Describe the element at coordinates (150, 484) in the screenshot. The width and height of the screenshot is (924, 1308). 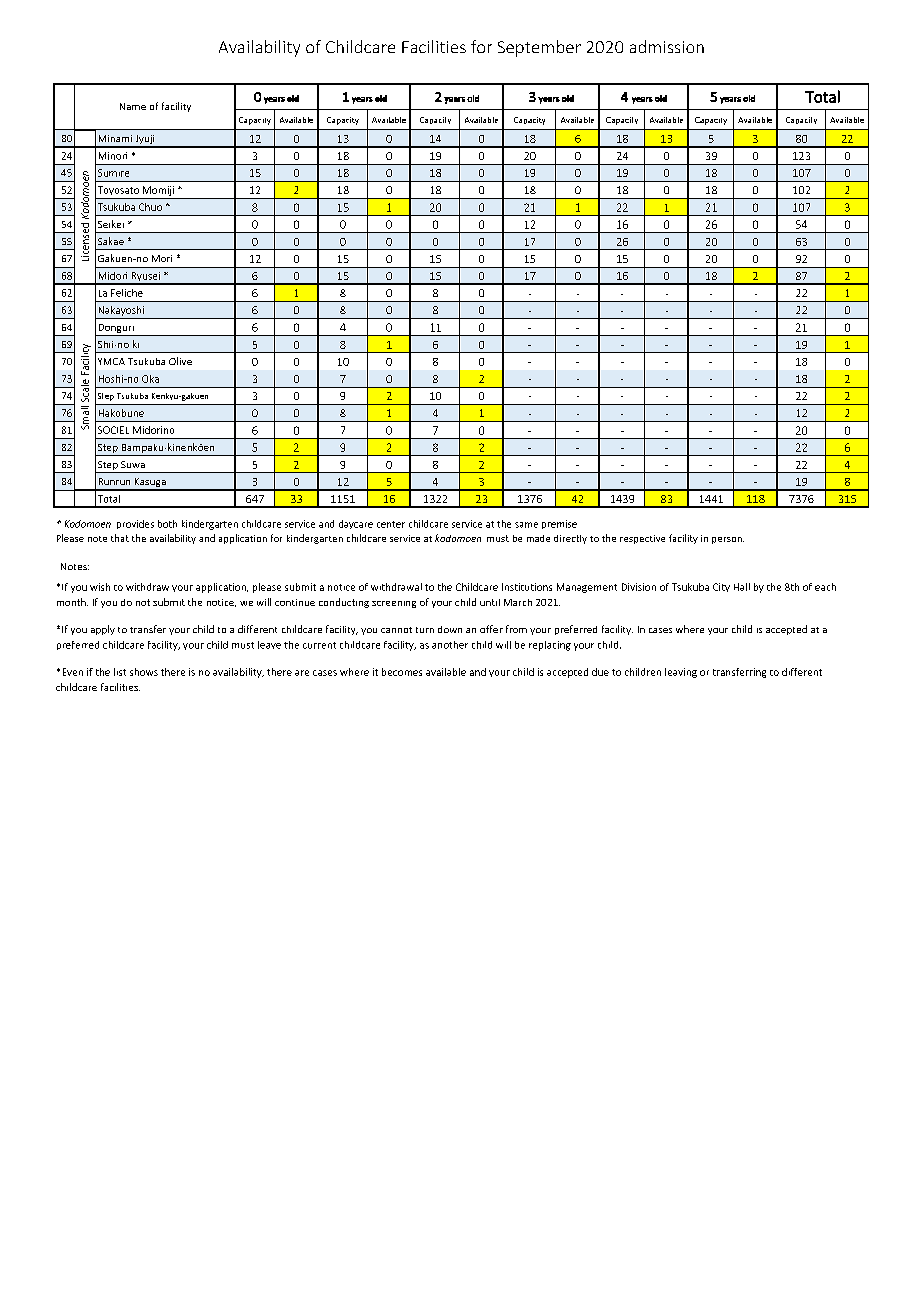
I see `Kasuga` at that location.
